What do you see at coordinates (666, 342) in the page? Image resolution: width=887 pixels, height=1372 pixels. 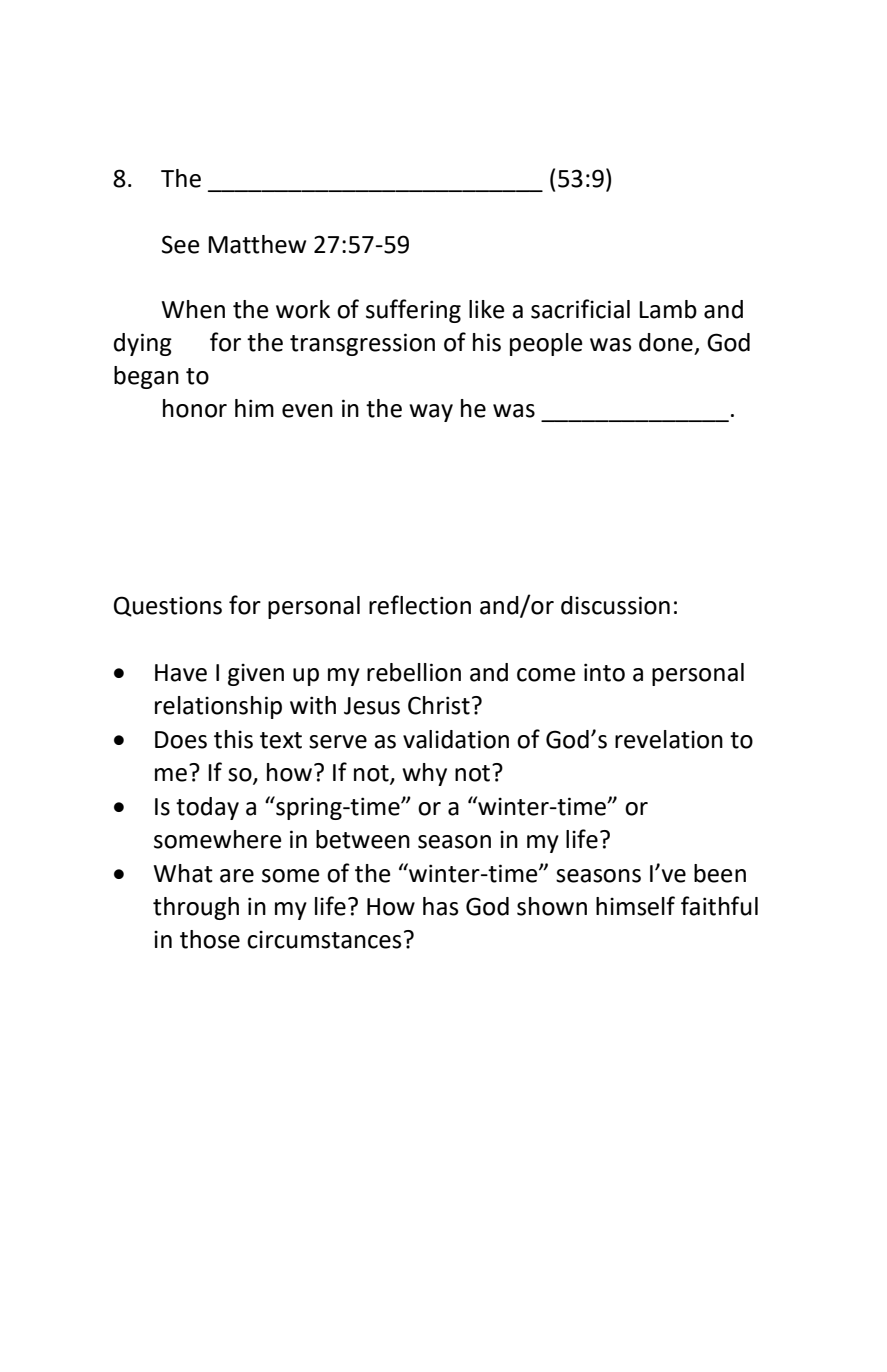 I see `done` at bounding box center [666, 342].
